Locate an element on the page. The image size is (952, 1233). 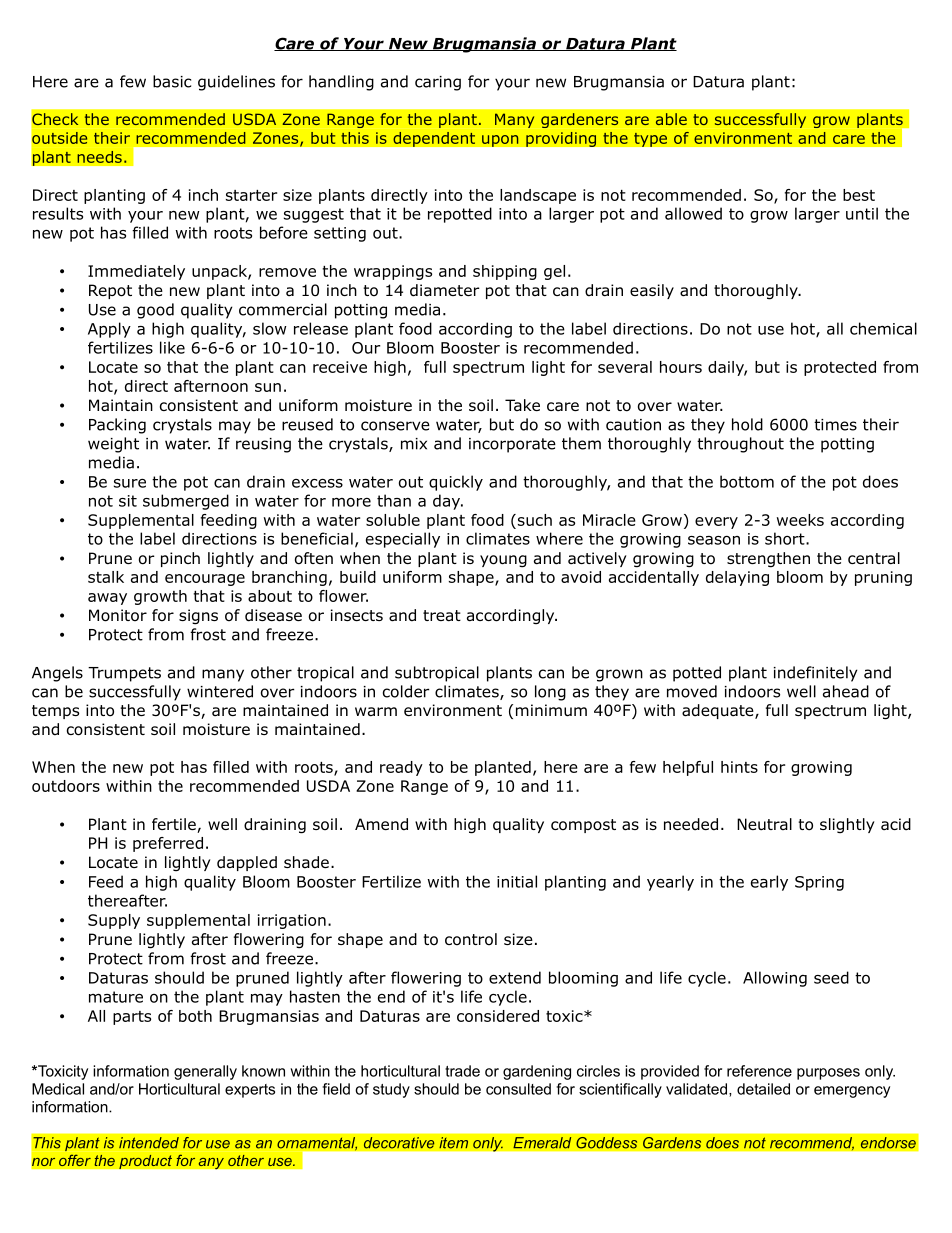
able is located at coordinates (671, 119).
